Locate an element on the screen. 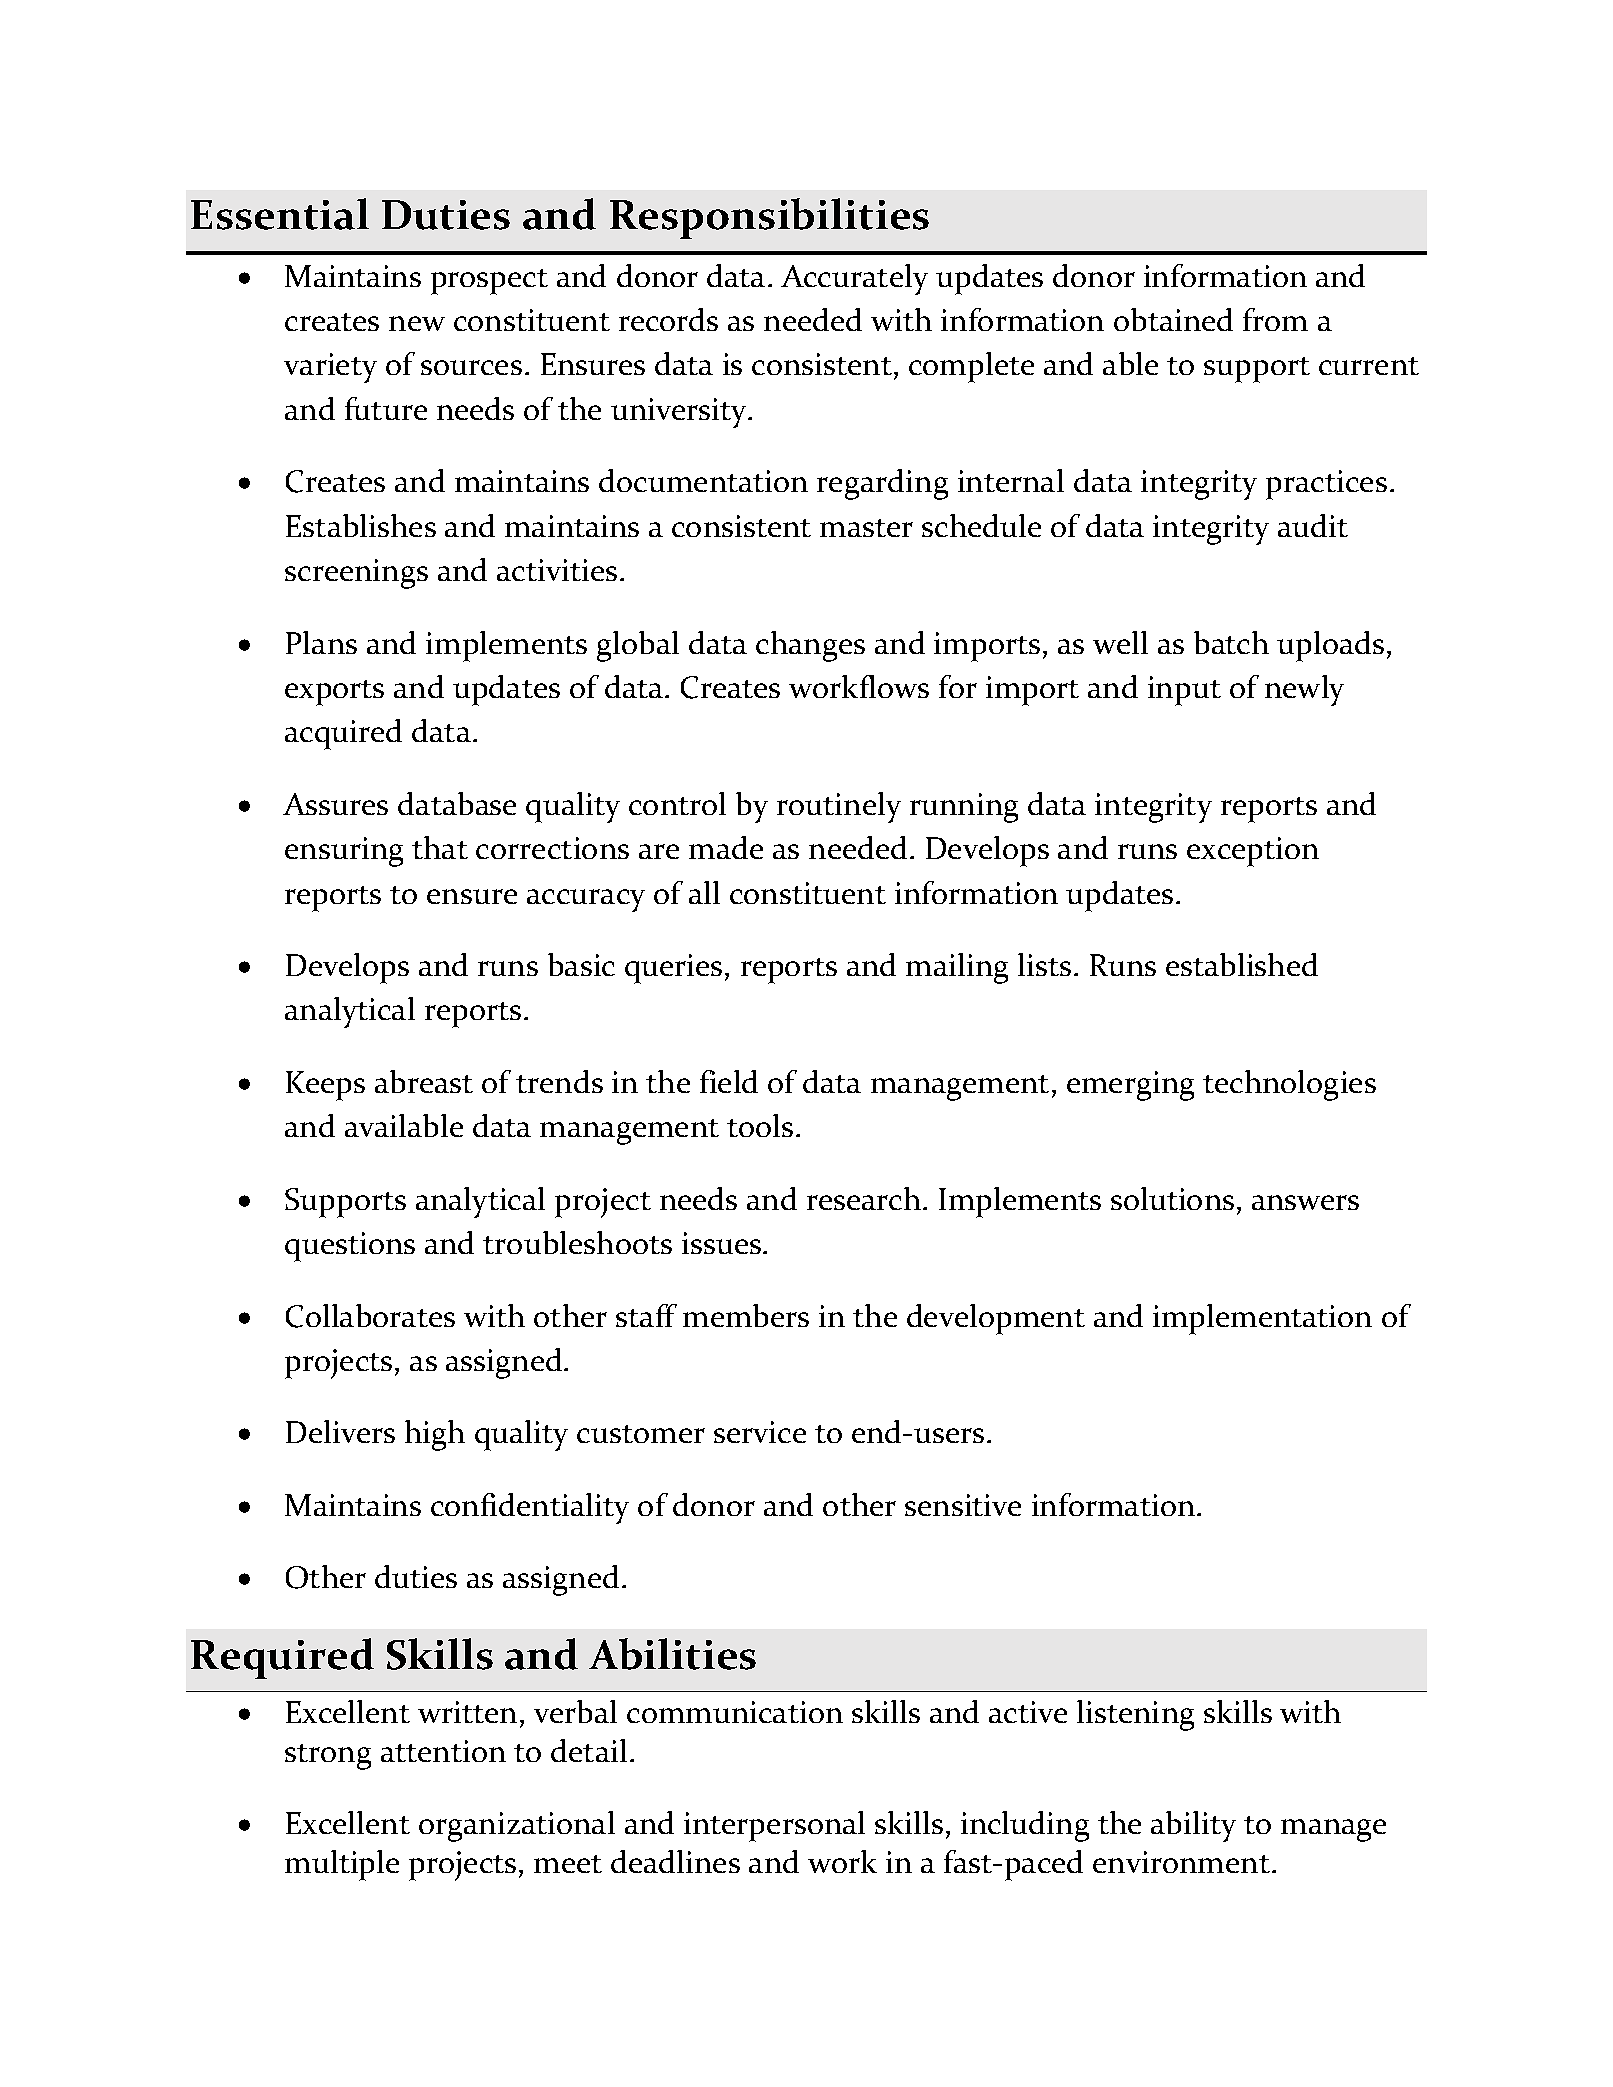  from is located at coordinates (1275, 319).
